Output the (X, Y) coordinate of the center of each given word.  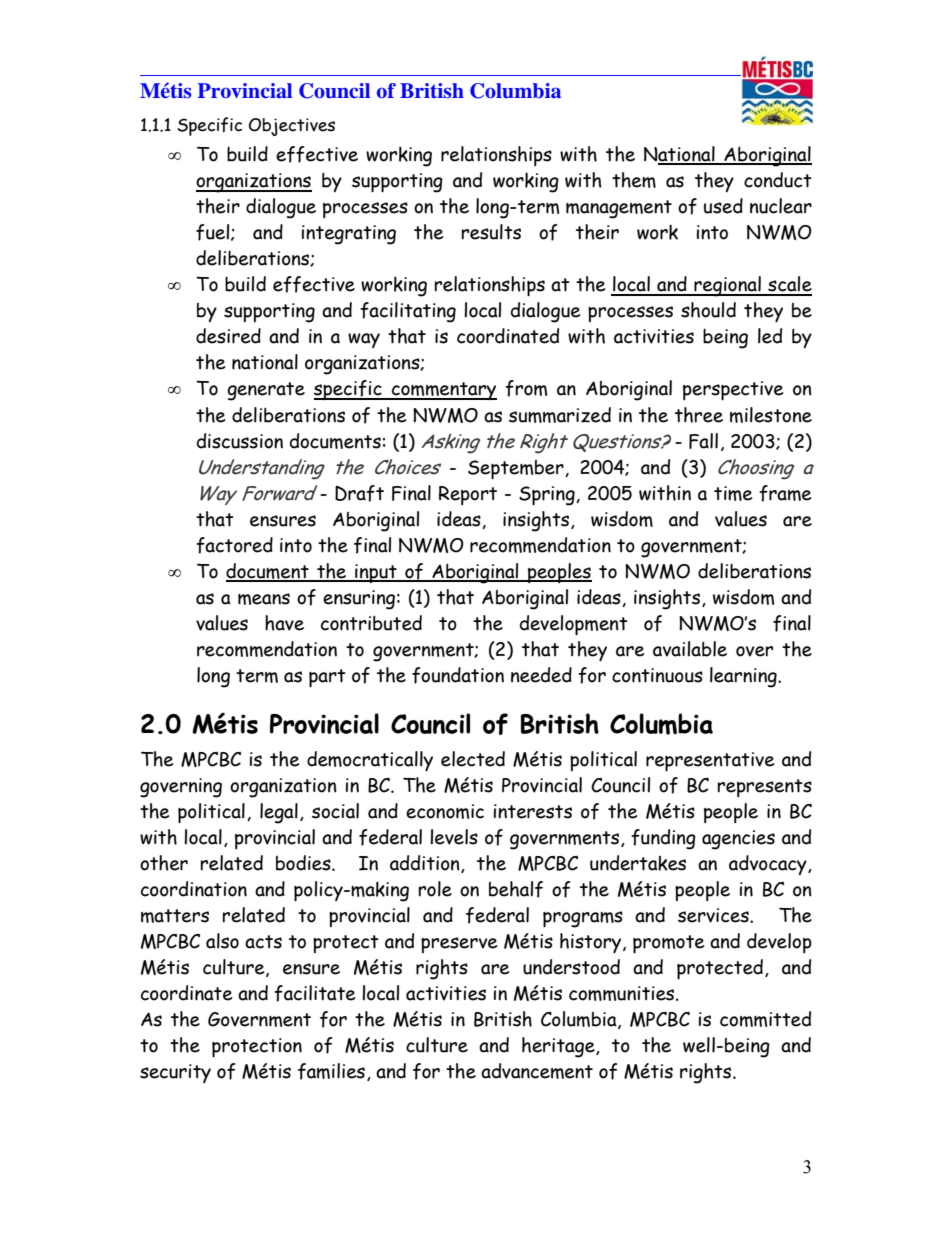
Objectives (292, 127)
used (723, 206)
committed (765, 1019)
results (491, 232)
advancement (537, 1071)
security (175, 1073)
